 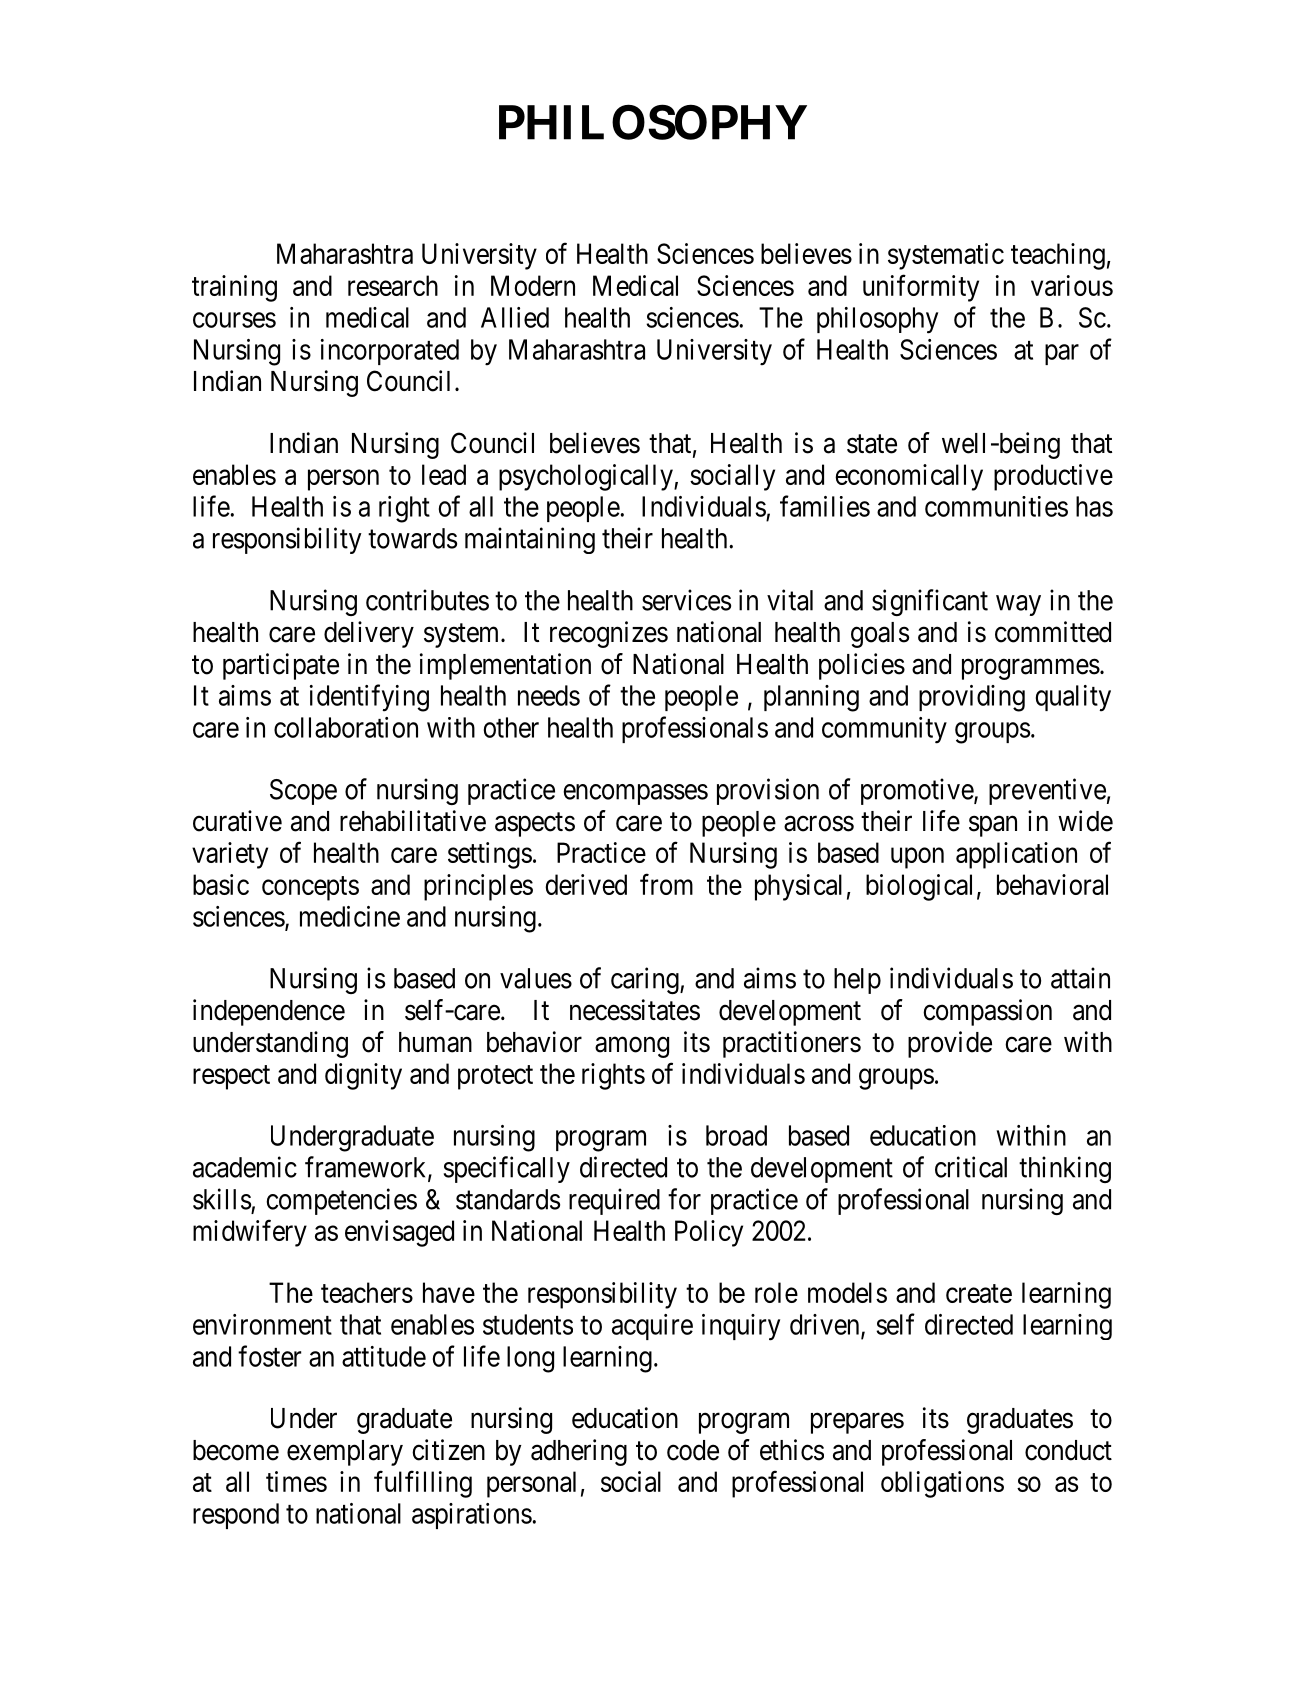 What do you see at coordinates (972, 698) in the document?
I see `providing` at bounding box center [972, 698].
